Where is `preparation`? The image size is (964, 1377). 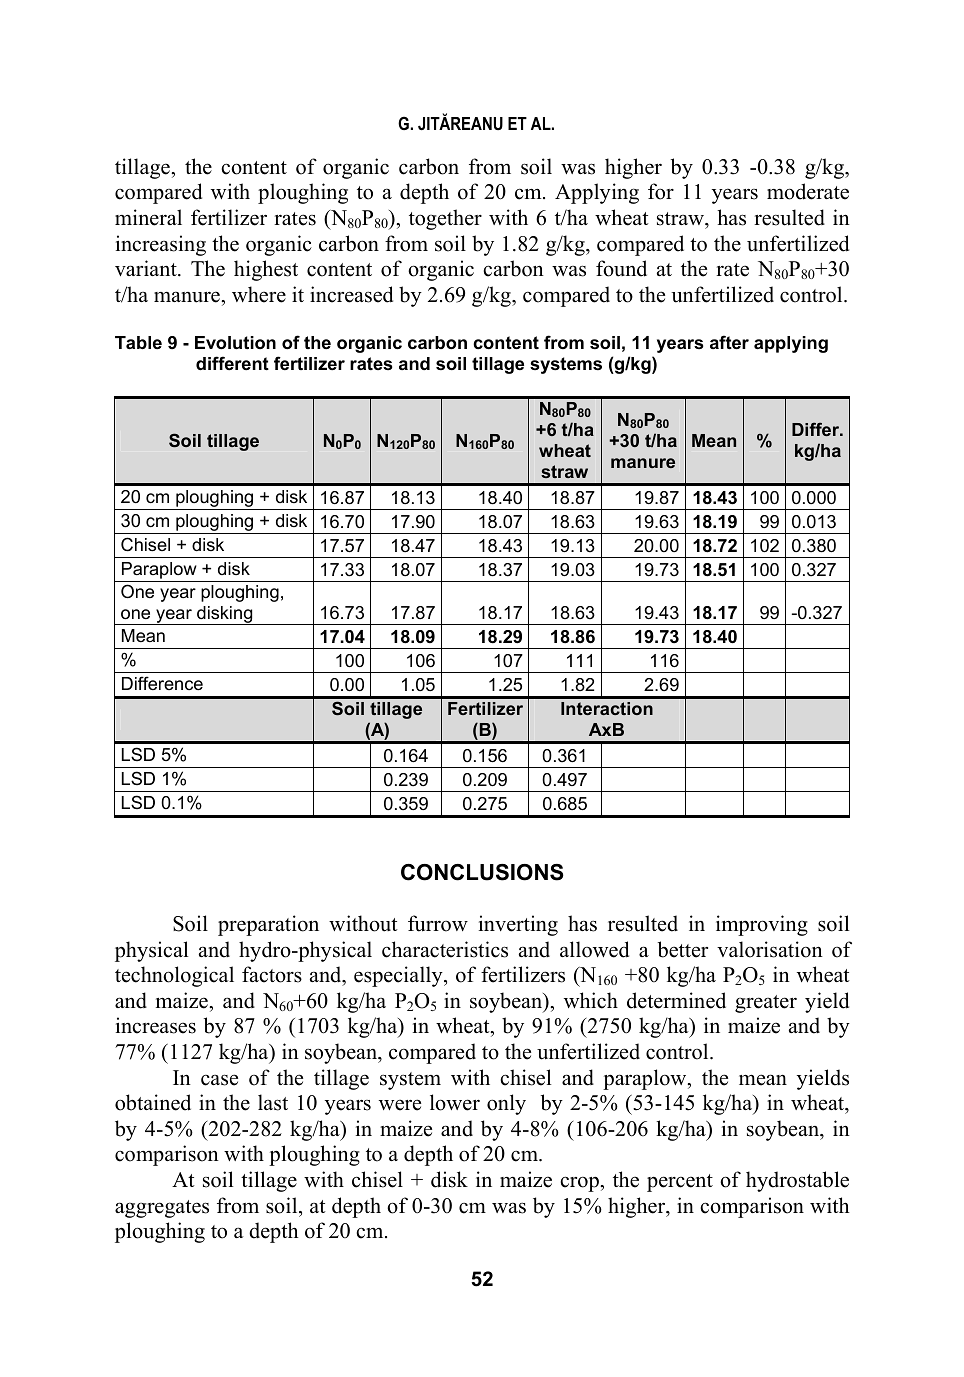
preparation is located at coordinates (268, 925).
